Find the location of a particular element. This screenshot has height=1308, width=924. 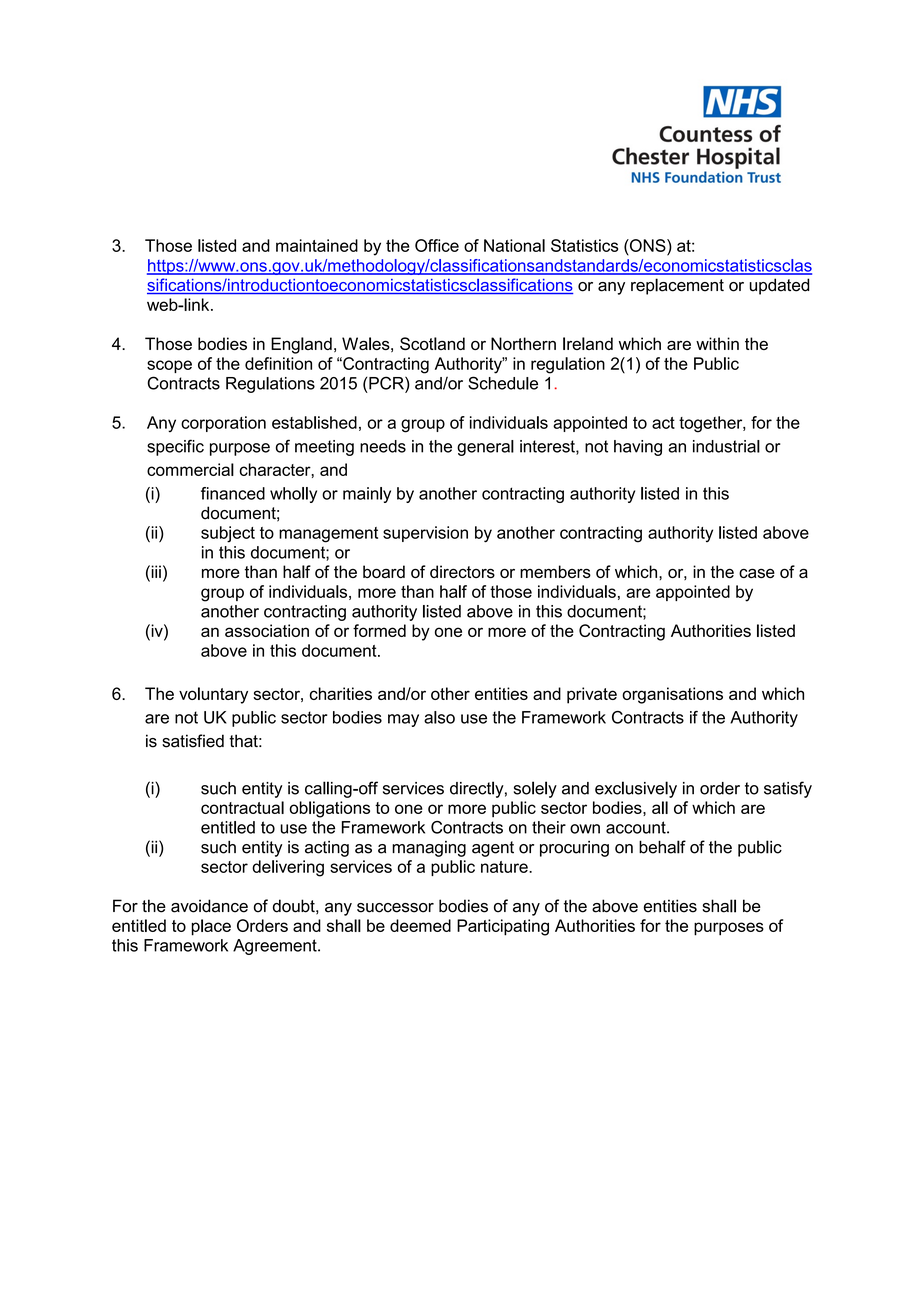

Participating is located at coordinates (503, 927).
